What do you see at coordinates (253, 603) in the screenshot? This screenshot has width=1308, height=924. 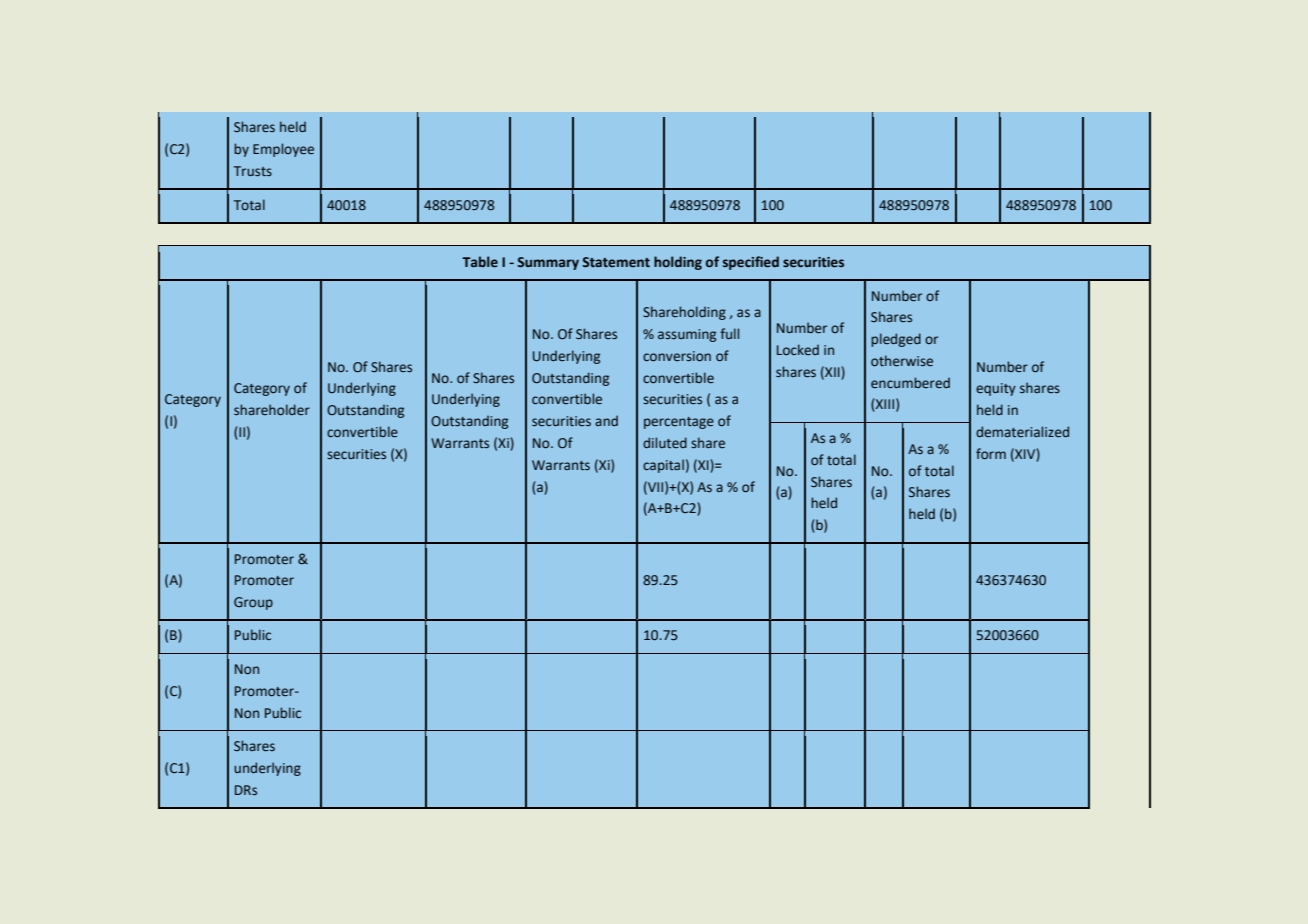 I see `Group` at bounding box center [253, 603].
